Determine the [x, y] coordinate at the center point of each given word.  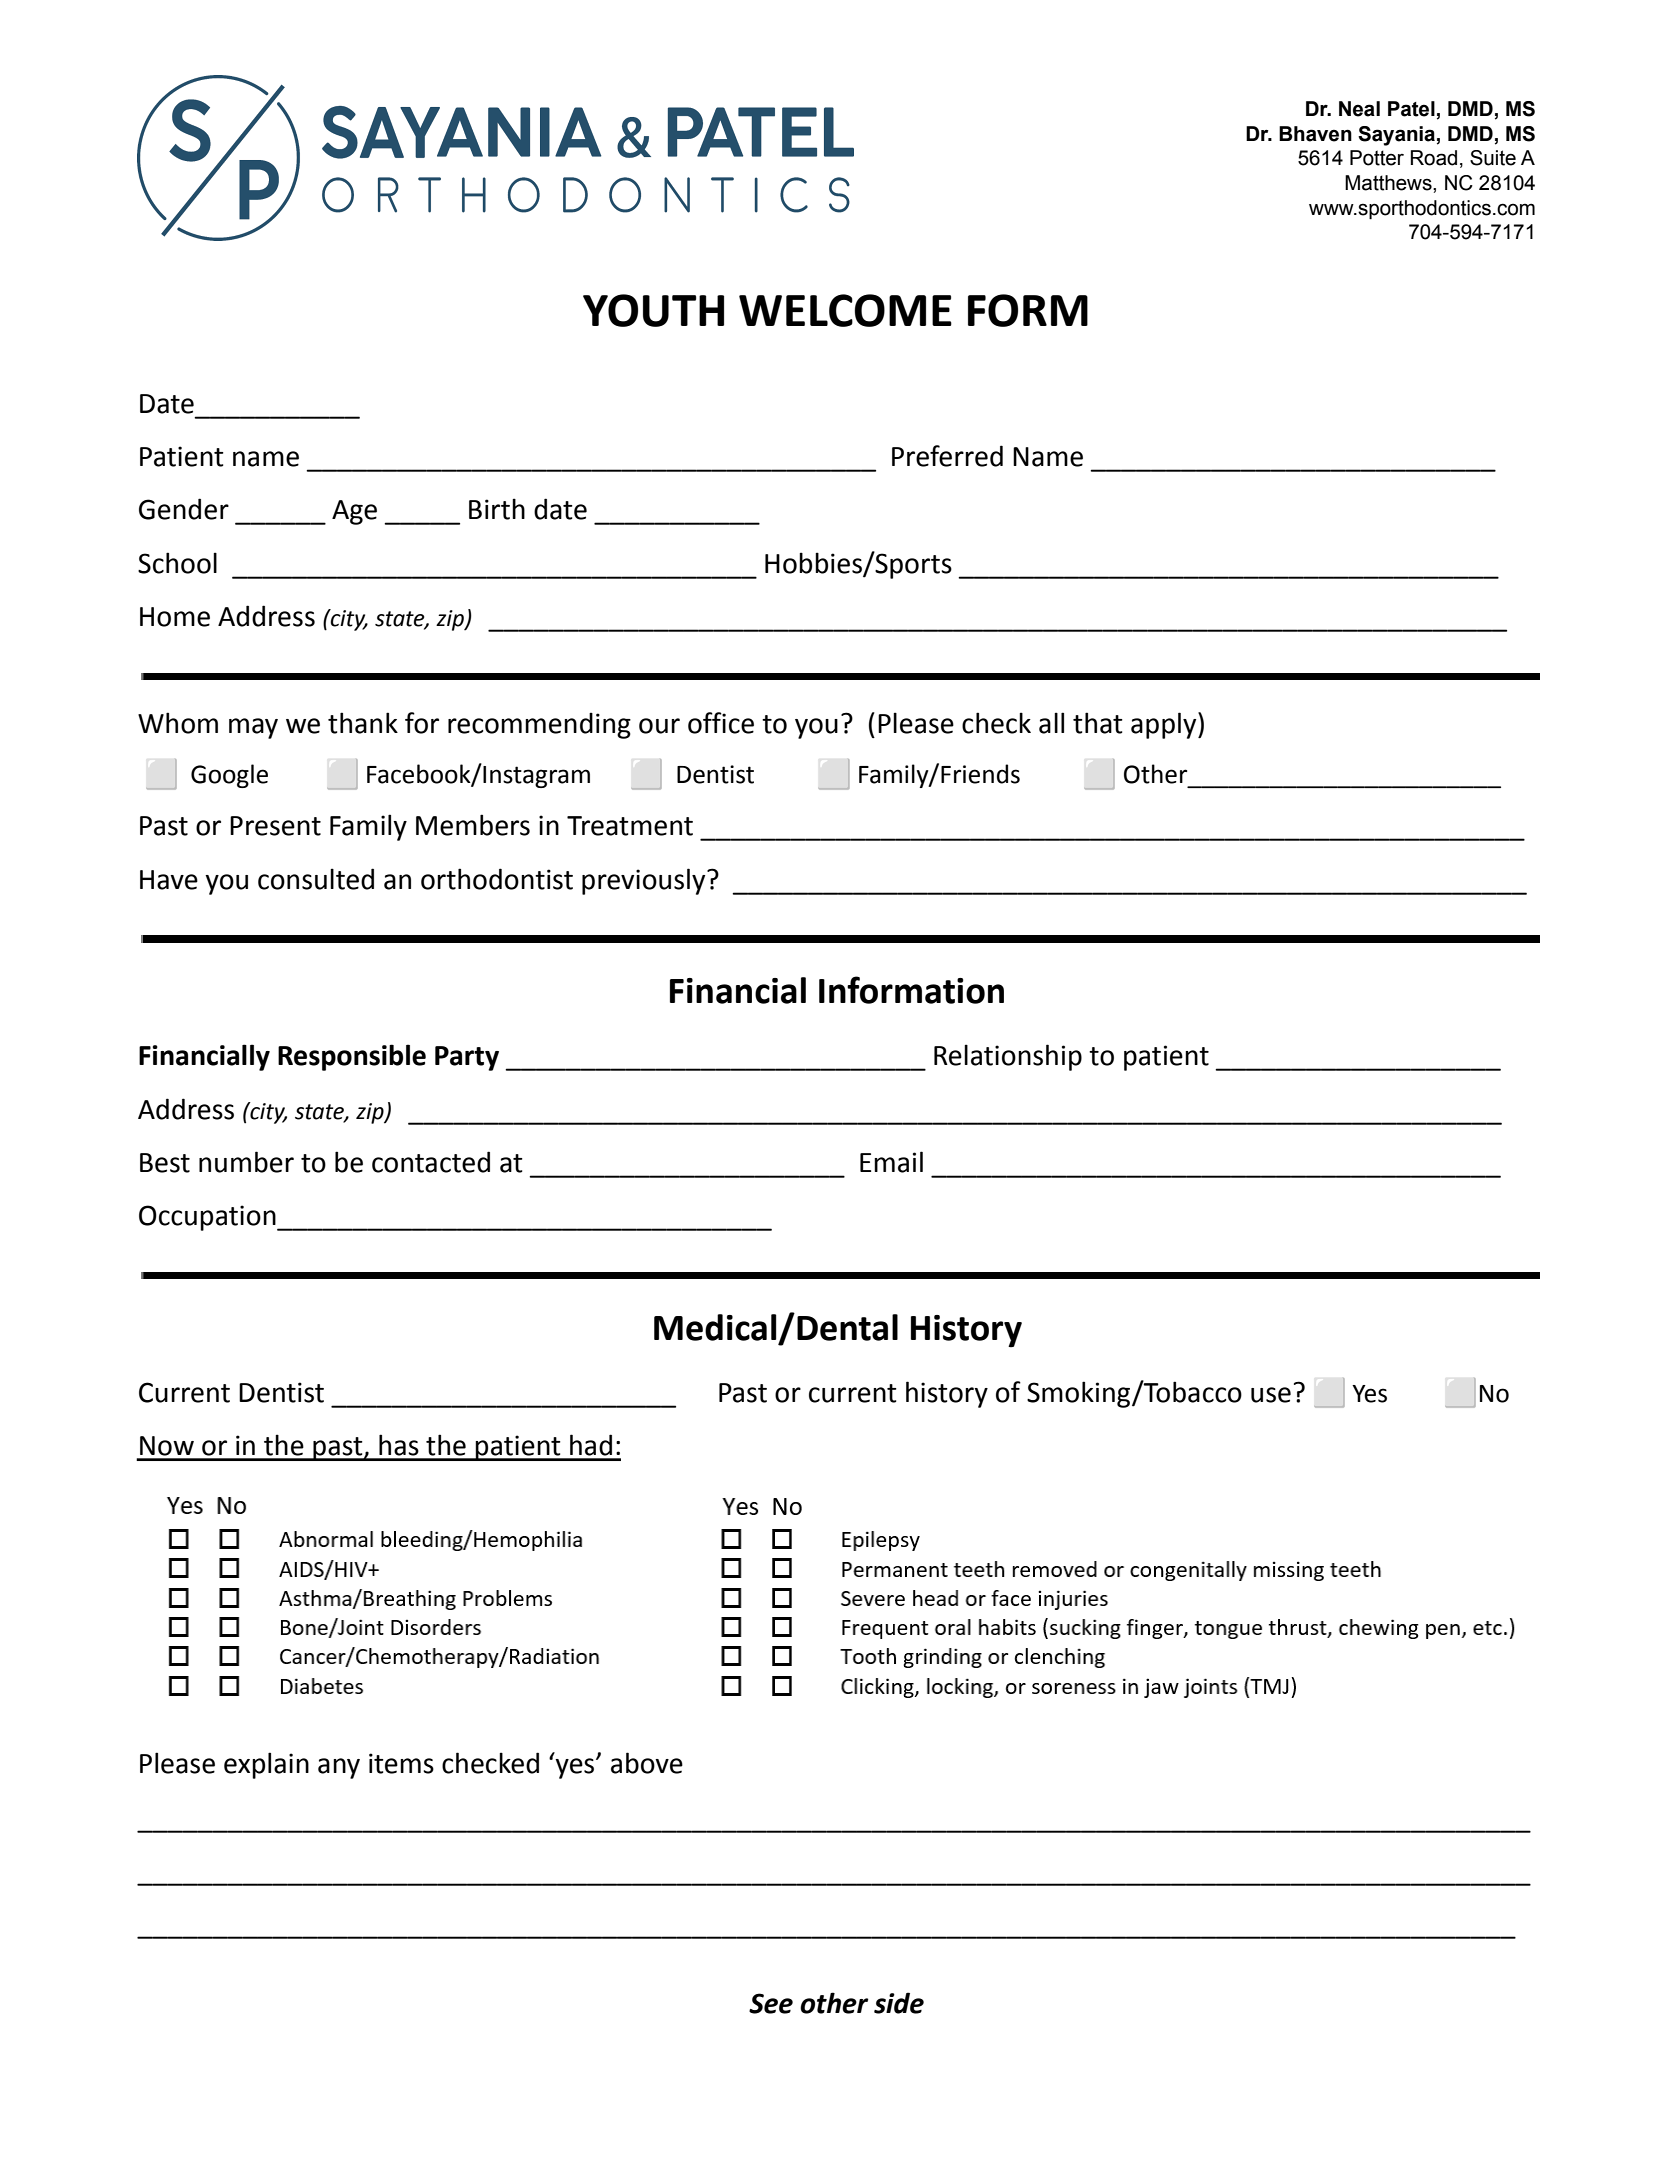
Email [891, 1162]
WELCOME [845, 310]
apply [1165, 725]
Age [354, 512]
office [721, 723]
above [647, 1763]
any [339, 1768]
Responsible [352, 1057]
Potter [1377, 158]
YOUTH [653, 310]
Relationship [1008, 1057]
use [1271, 1395]
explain [266, 1765]
